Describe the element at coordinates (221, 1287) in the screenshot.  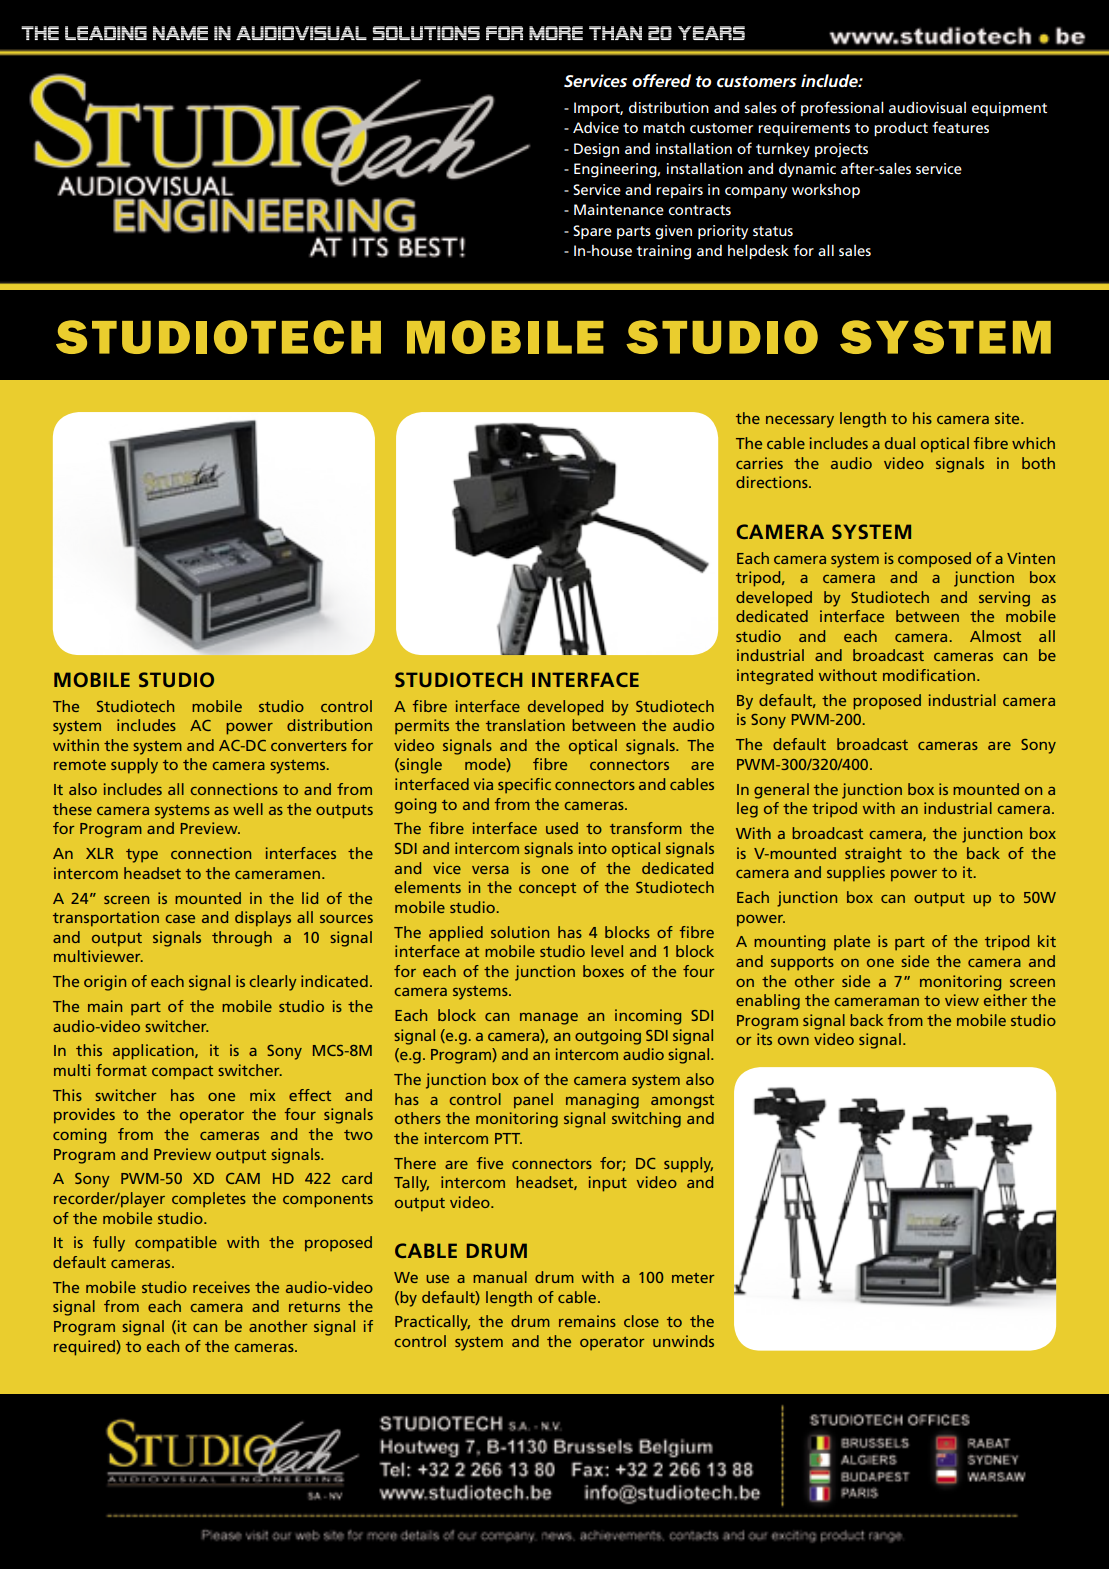
I see `receives` at that location.
